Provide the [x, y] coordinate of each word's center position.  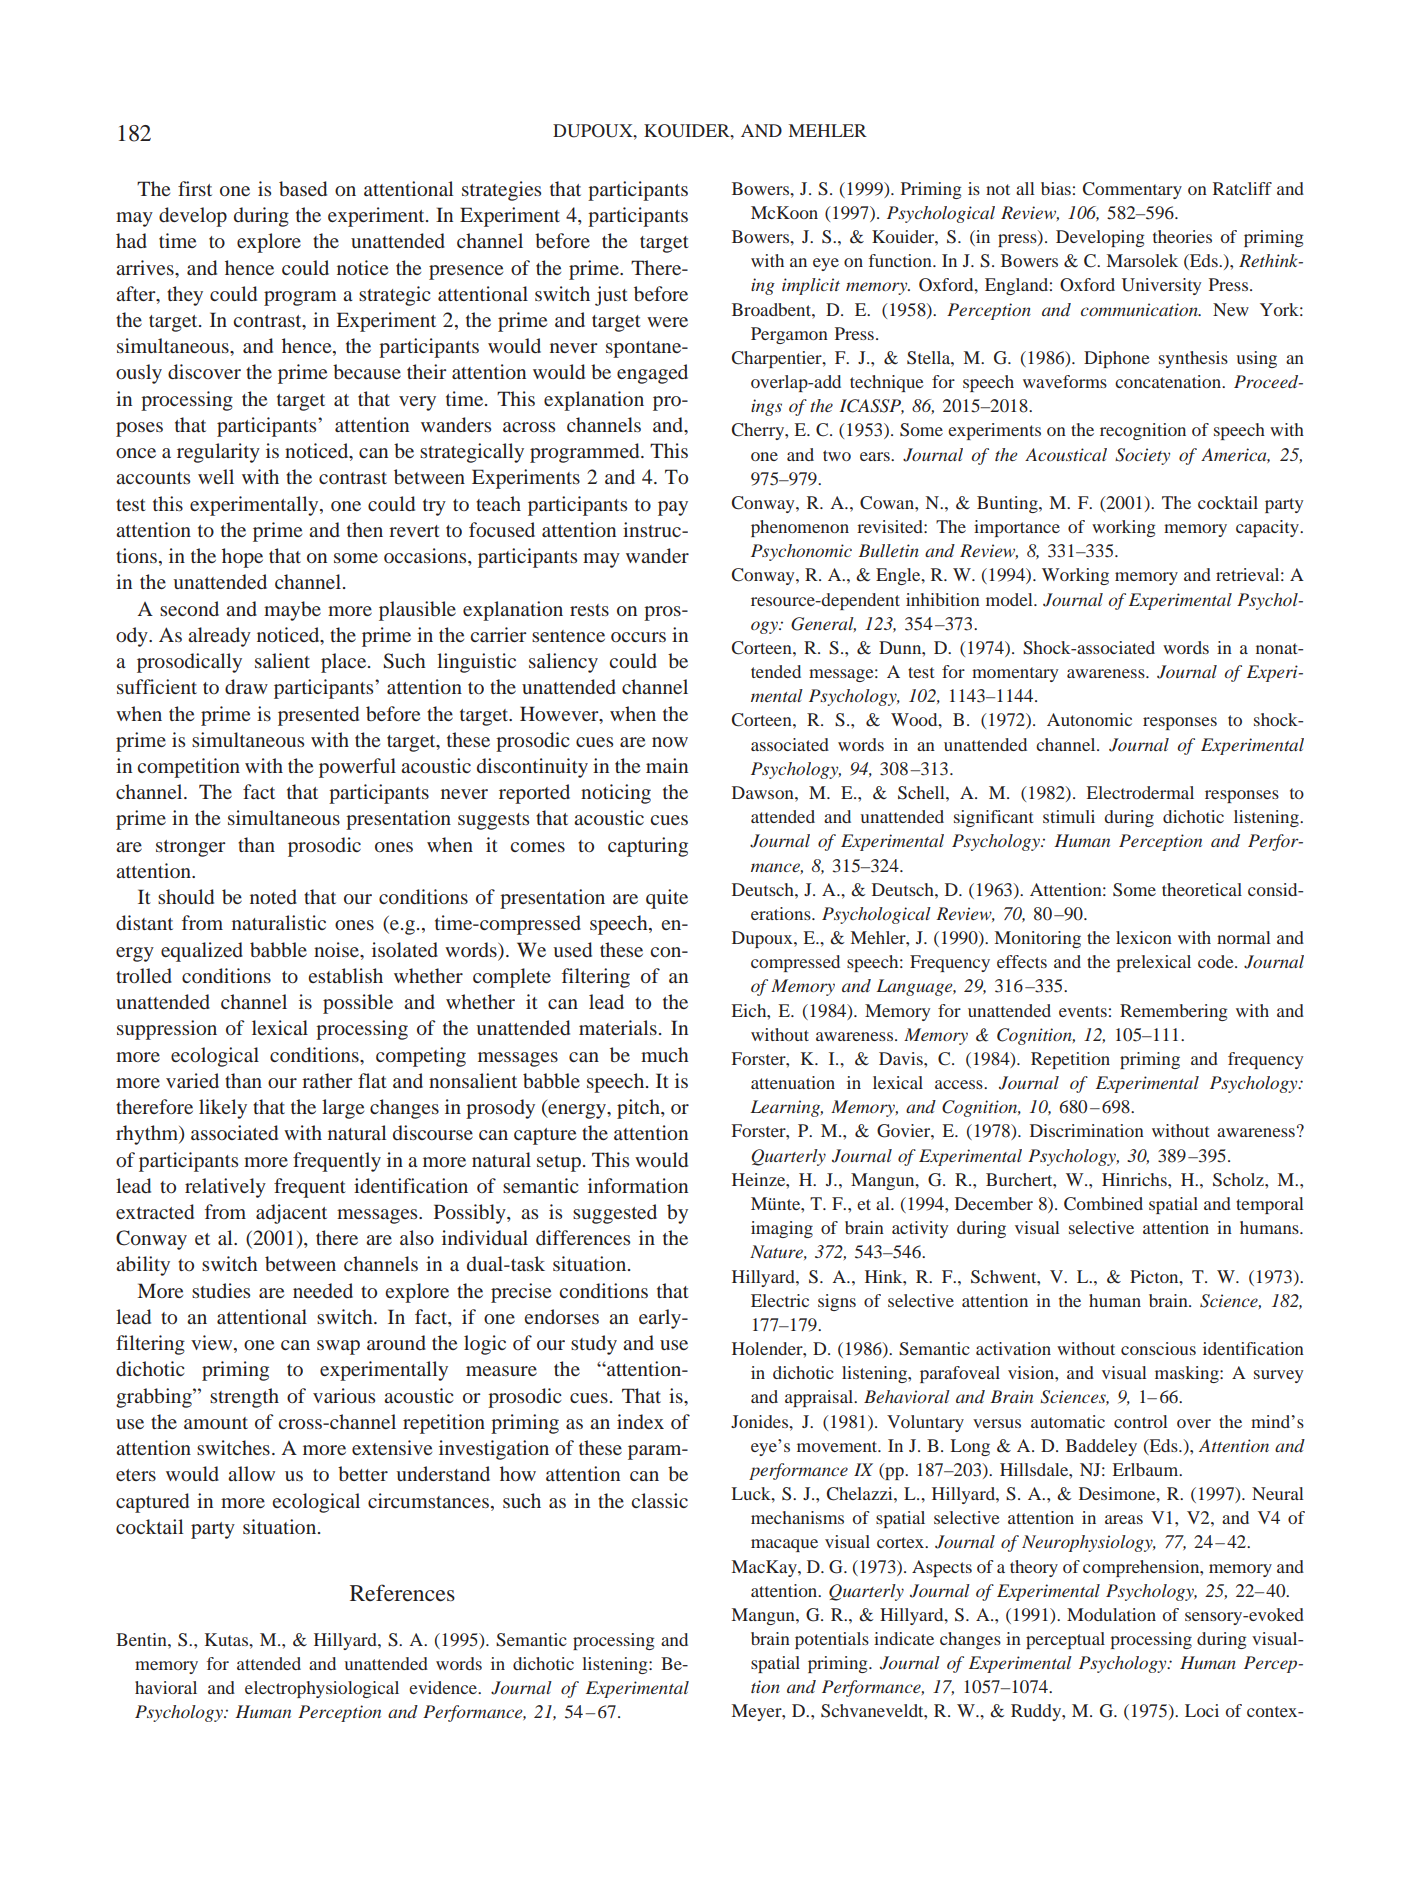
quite [667, 899]
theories [1182, 236]
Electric [780, 1300]
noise [337, 949]
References [402, 1593]
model [1010, 599]
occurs [638, 637]
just [611, 296]
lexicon [1144, 937]
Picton [1155, 1276]
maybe [292, 611]
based [303, 188]
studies [221, 1290]
